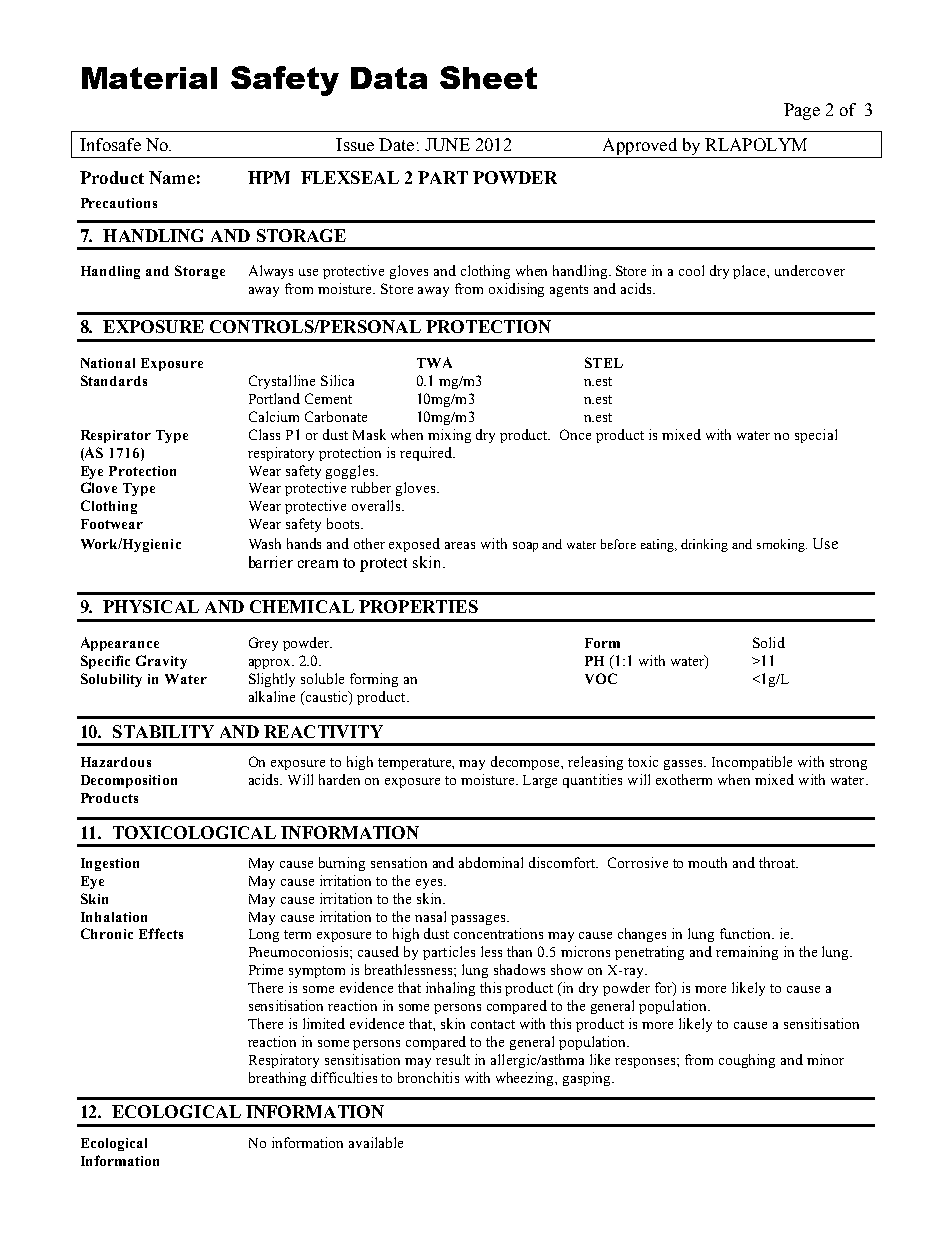 Image resolution: width=952 pixels, height=1233 pixels. What do you see at coordinates (488, 77) in the image?
I see `Sheet` at bounding box center [488, 77].
